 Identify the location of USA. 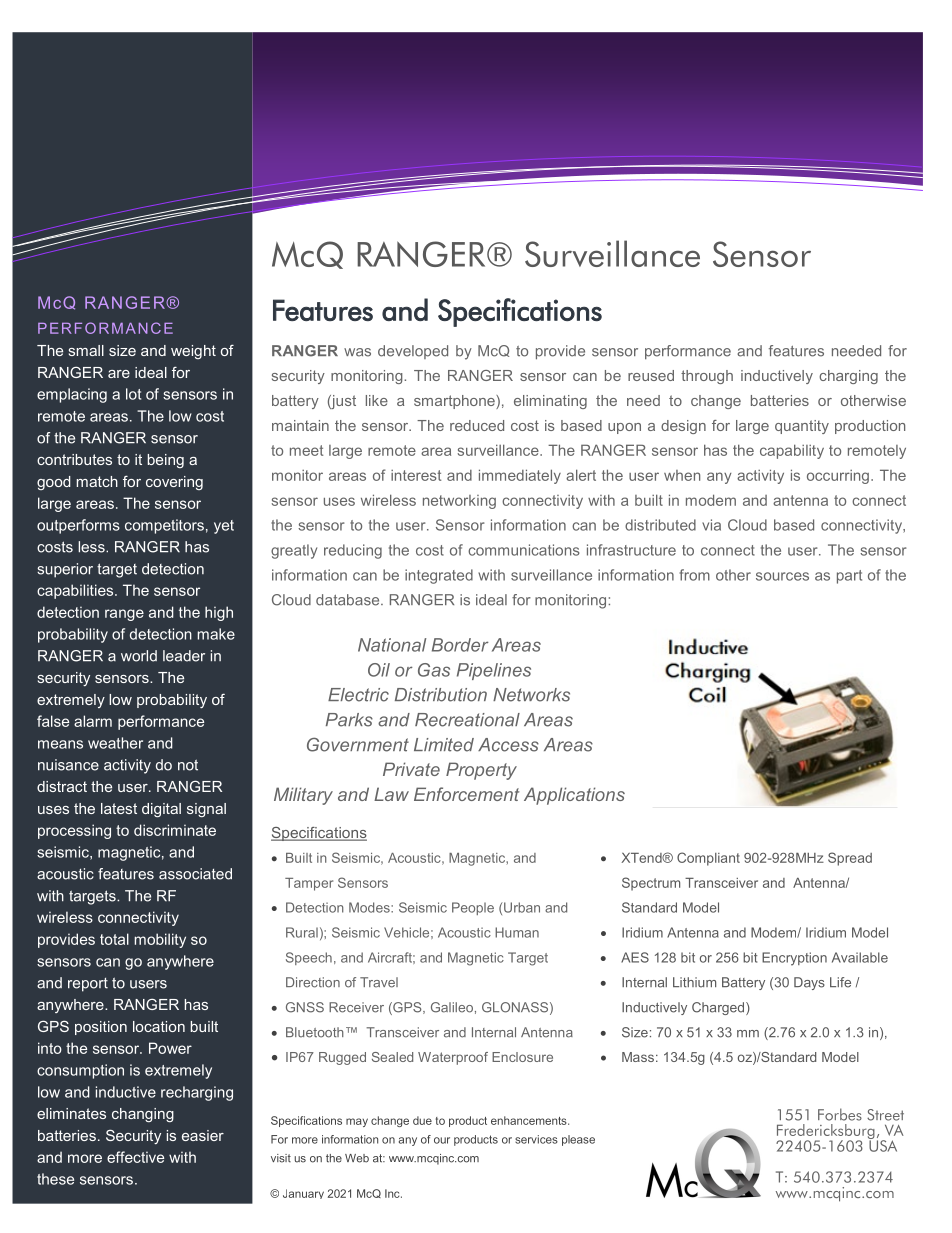
(882, 1145).
